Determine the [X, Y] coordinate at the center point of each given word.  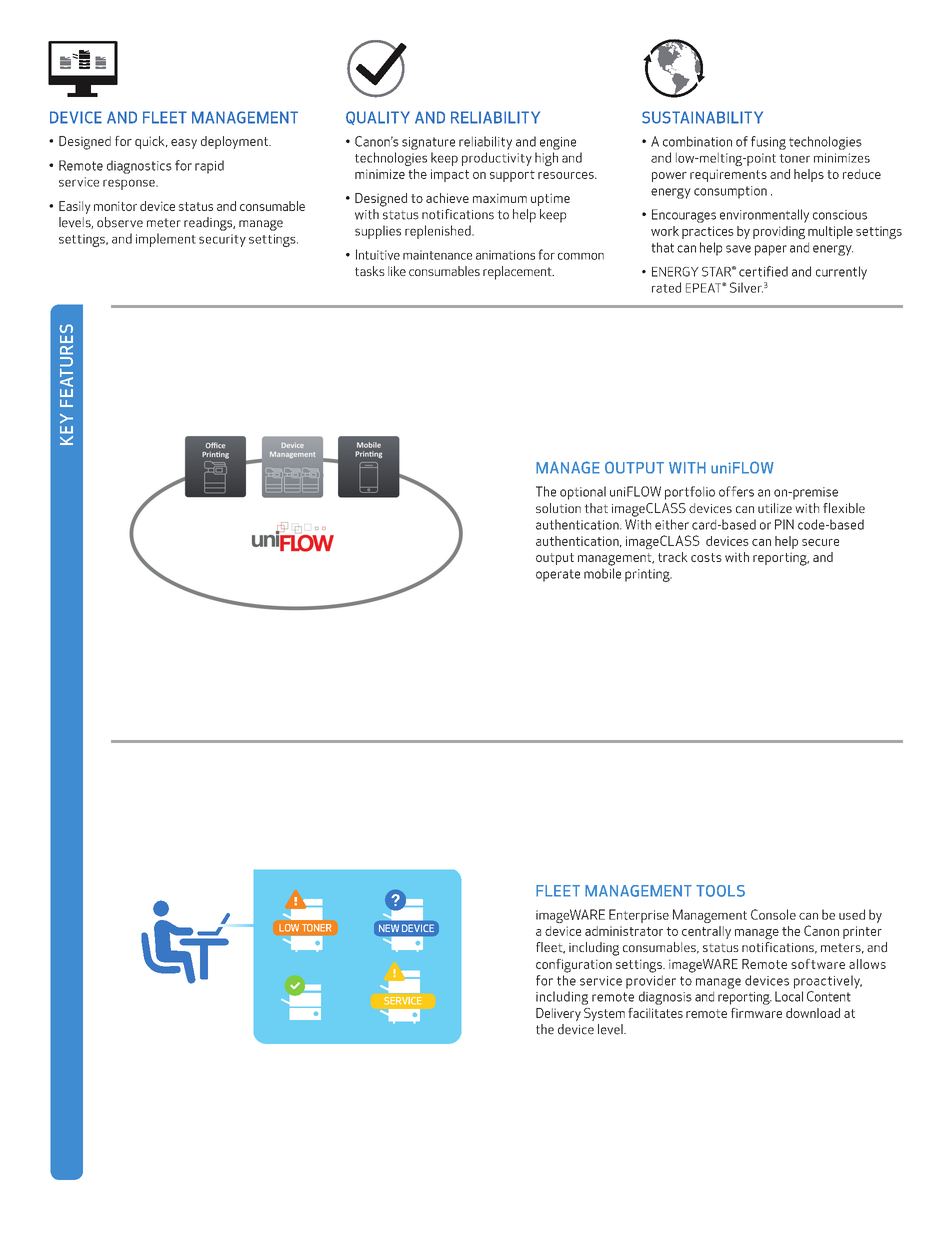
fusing [768, 143]
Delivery [558, 1014]
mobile [602, 573]
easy [184, 144]
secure [820, 542]
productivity [497, 159]
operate [558, 575]
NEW [389, 928]
